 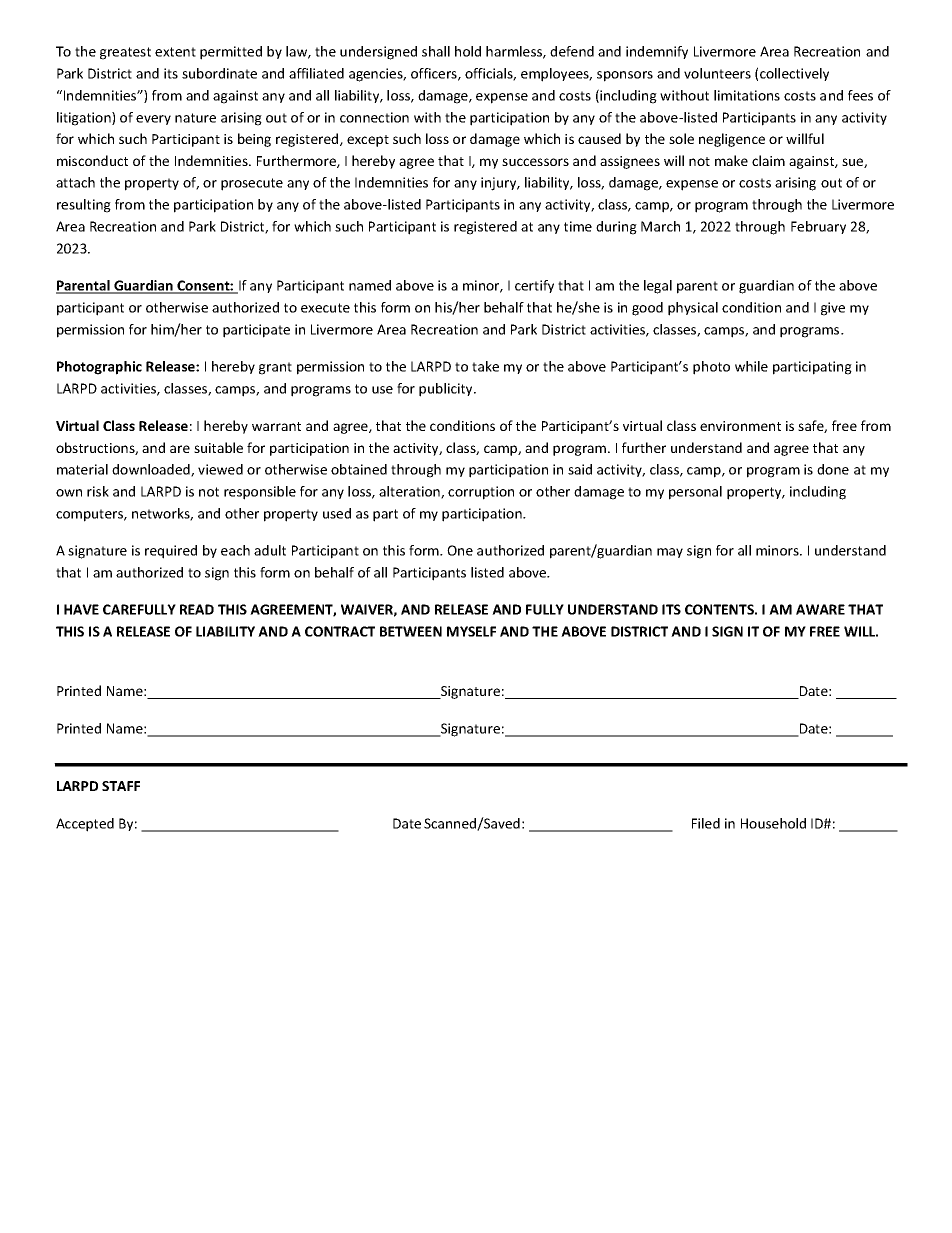 I want to click on certify, so click(x=534, y=286).
